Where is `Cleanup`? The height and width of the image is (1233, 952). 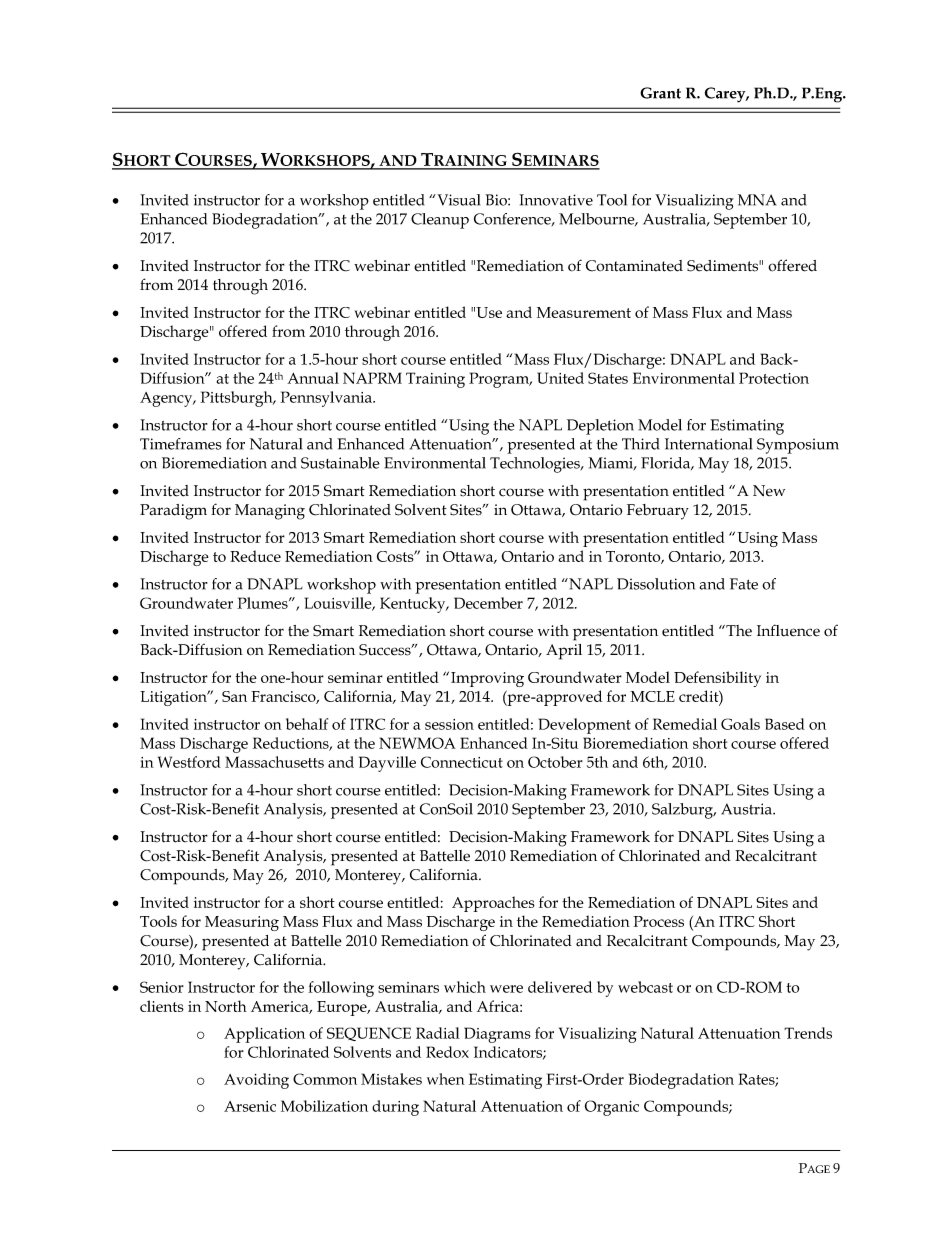
Cleanup is located at coordinates (440, 221).
